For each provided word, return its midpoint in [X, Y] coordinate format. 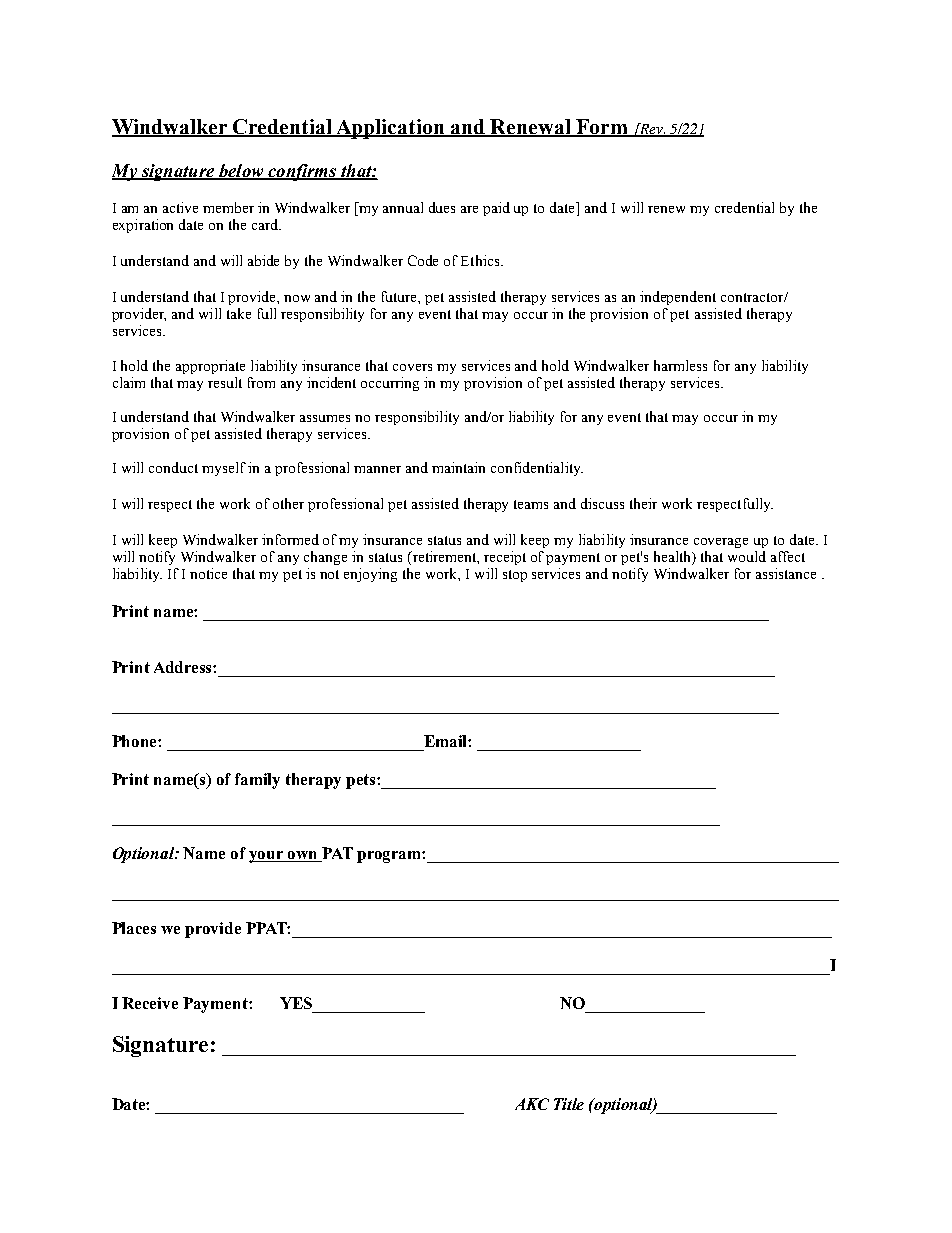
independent [678, 298]
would [747, 556]
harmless [680, 365]
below [241, 172]
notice [208, 573]
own [303, 856]
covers [412, 367]
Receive [150, 1003]
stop [515, 576]
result [225, 382]
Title [569, 1104]
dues [442, 207]
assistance [786, 573]
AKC [532, 1104]
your [267, 857]
